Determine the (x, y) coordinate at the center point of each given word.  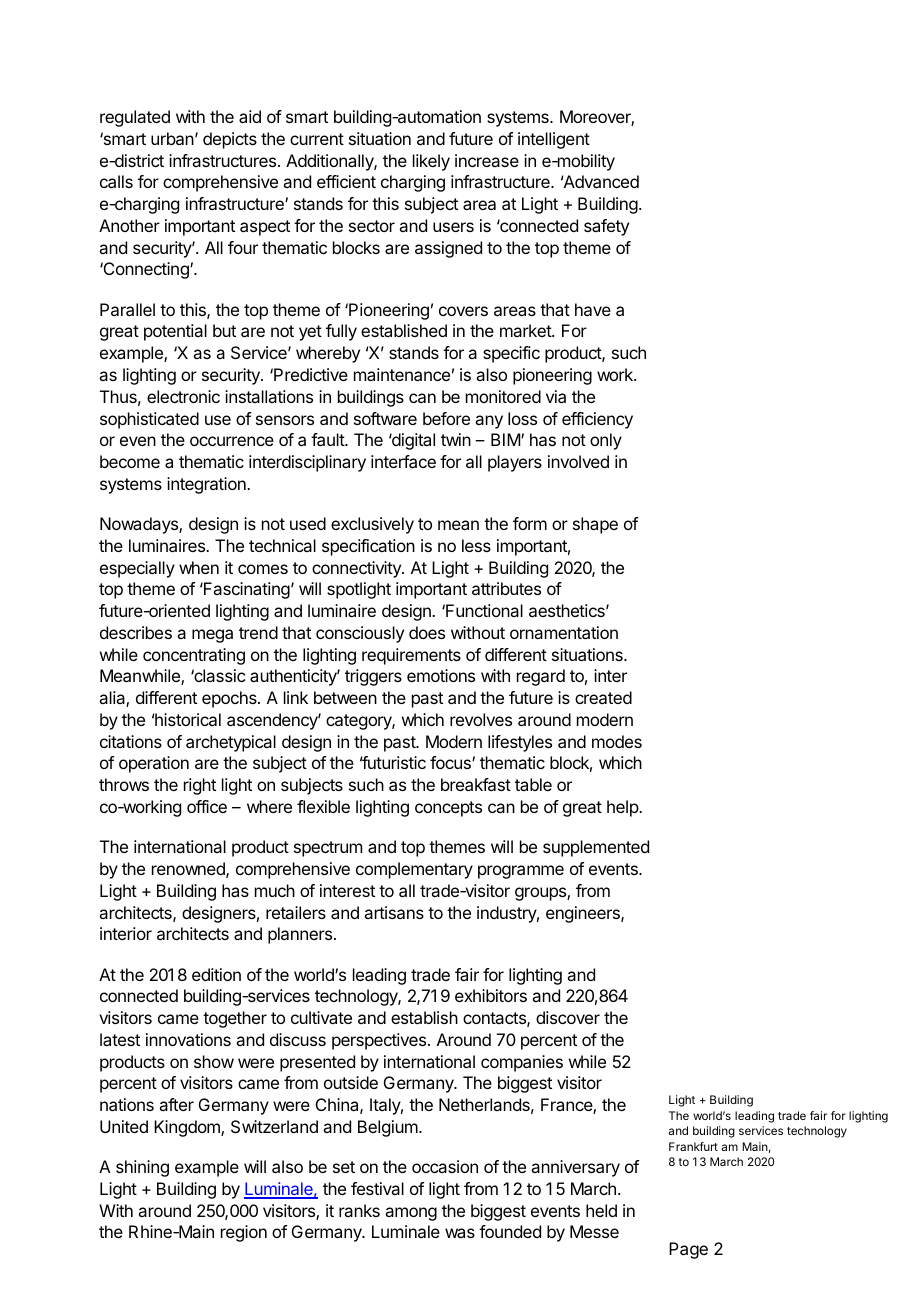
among (411, 1214)
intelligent (554, 140)
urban (172, 138)
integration (207, 485)
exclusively (372, 525)
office (207, 806)
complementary (414, 870)
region (244, 1233)
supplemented (596, 848)
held (601, 1210)
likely (431, 162)
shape (595, 525)
